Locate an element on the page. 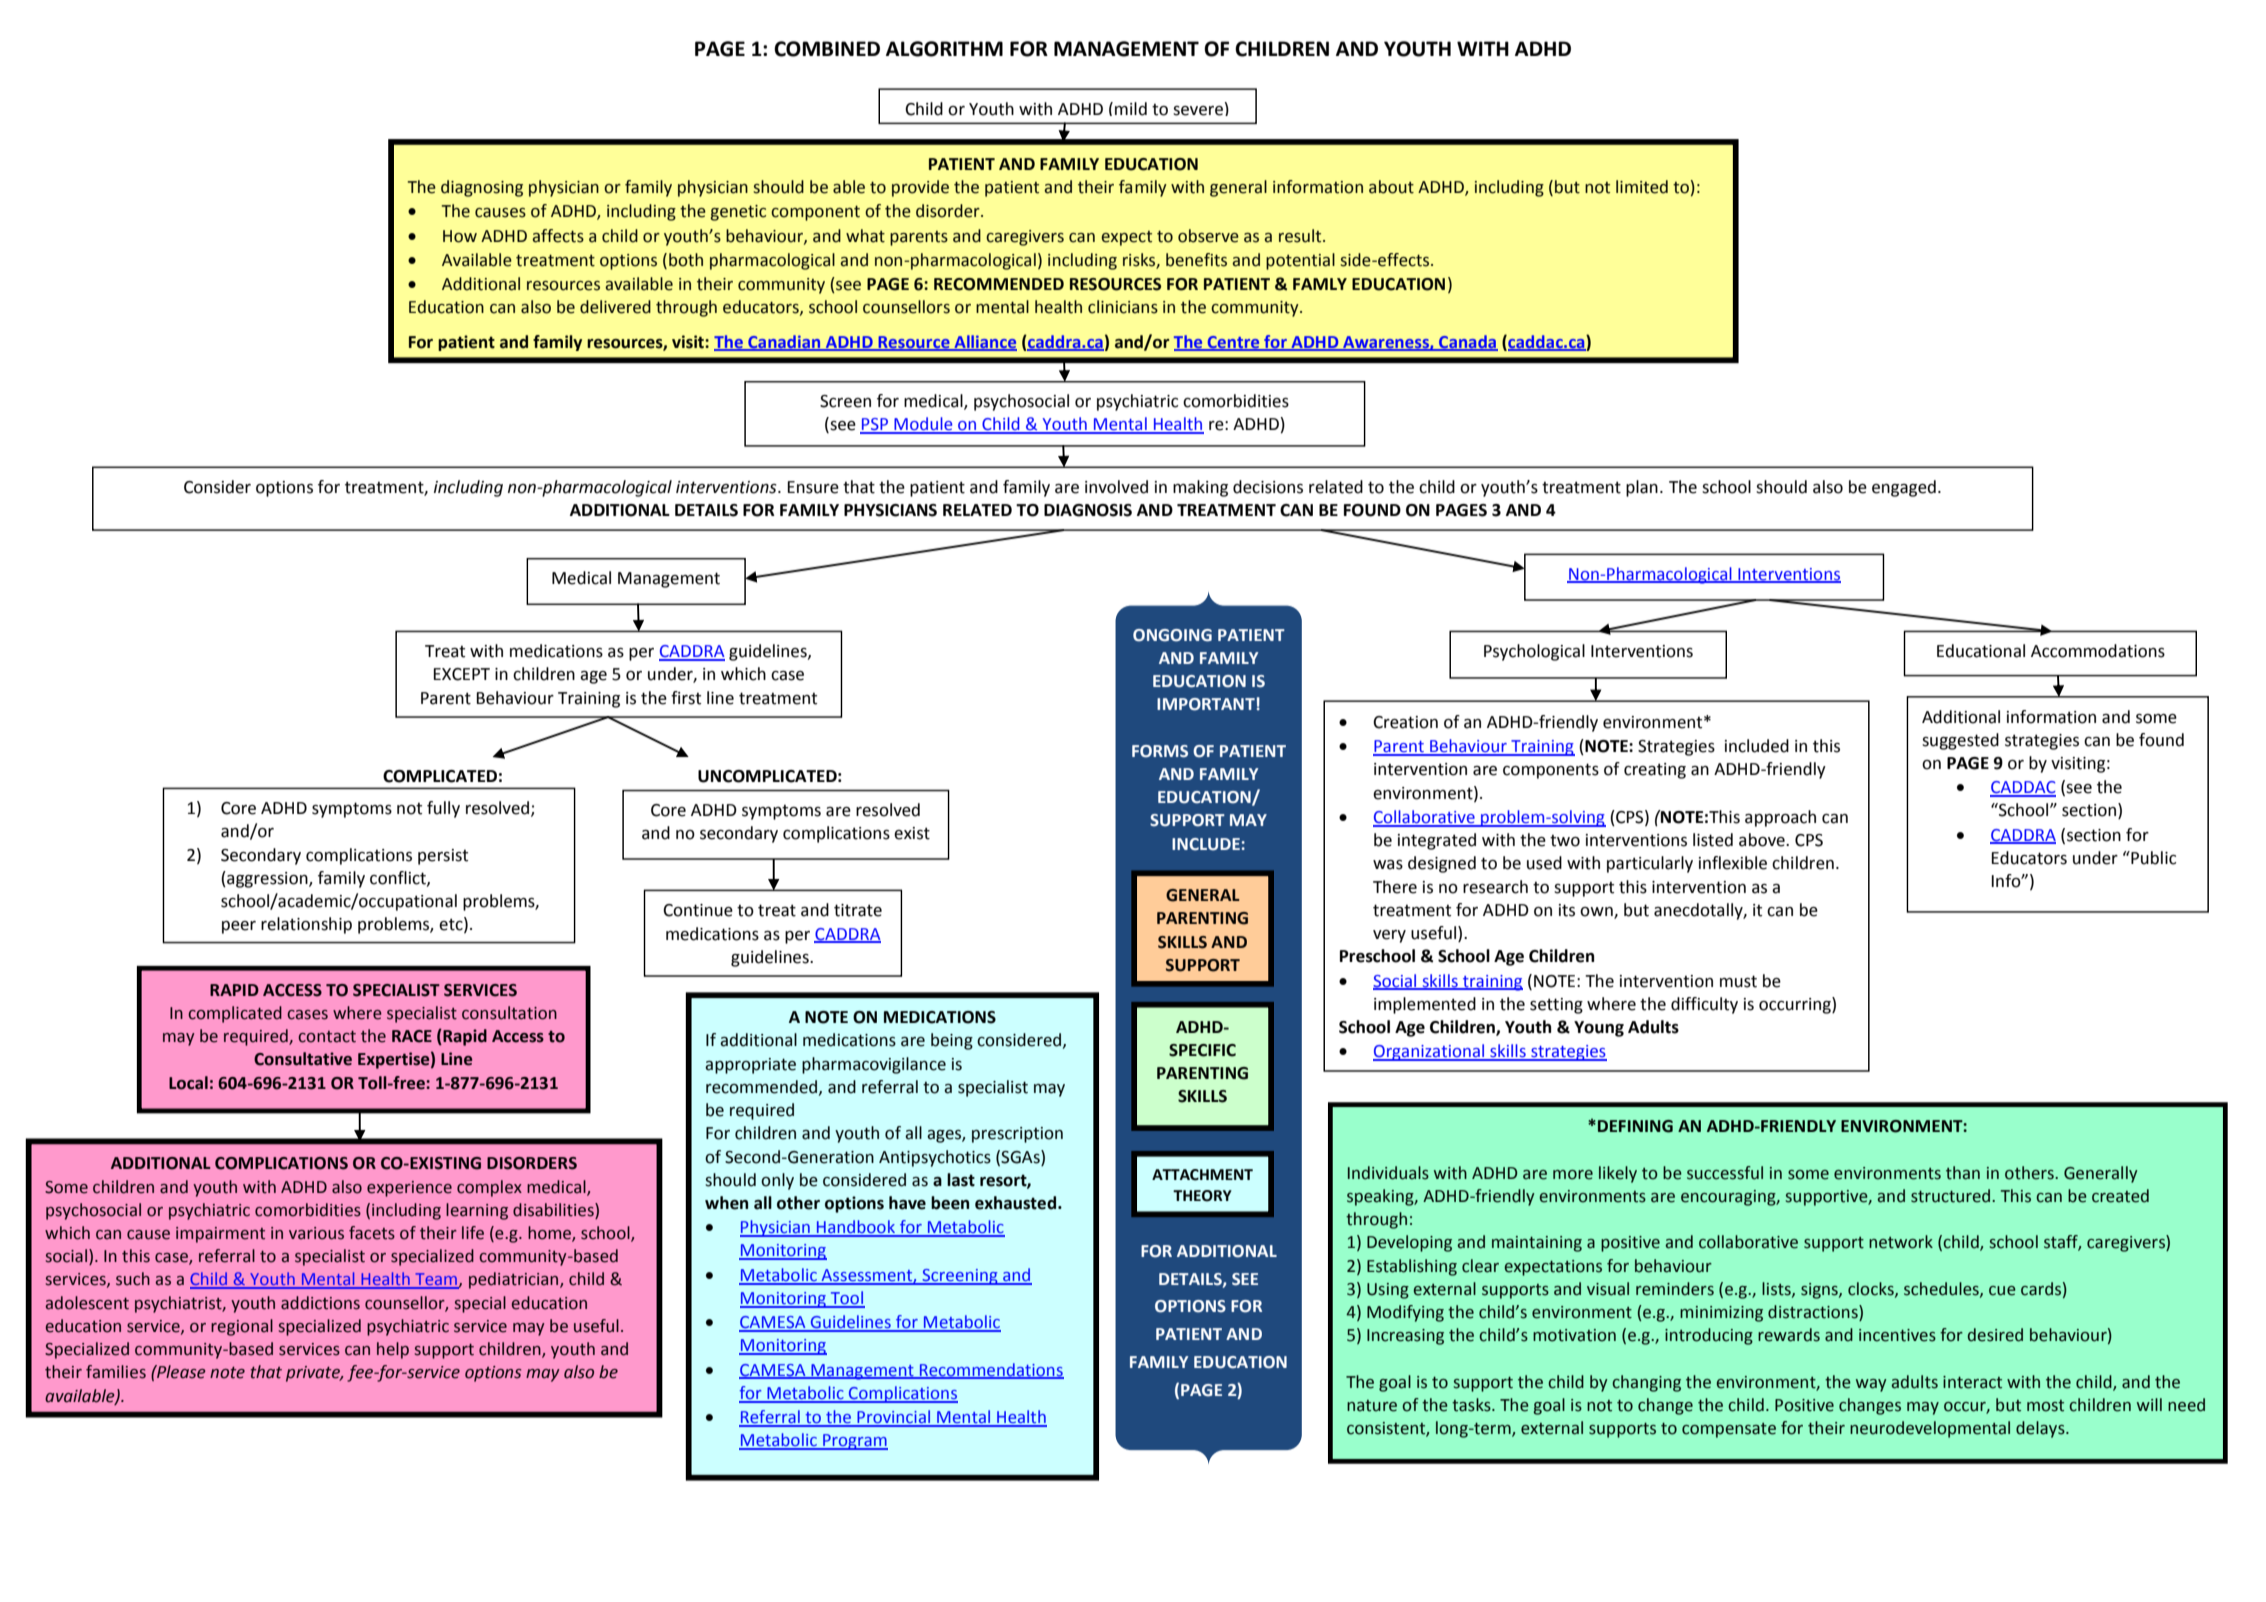 This document has height=1602, width=2266. limited is located at coordinates (1642, 187).
